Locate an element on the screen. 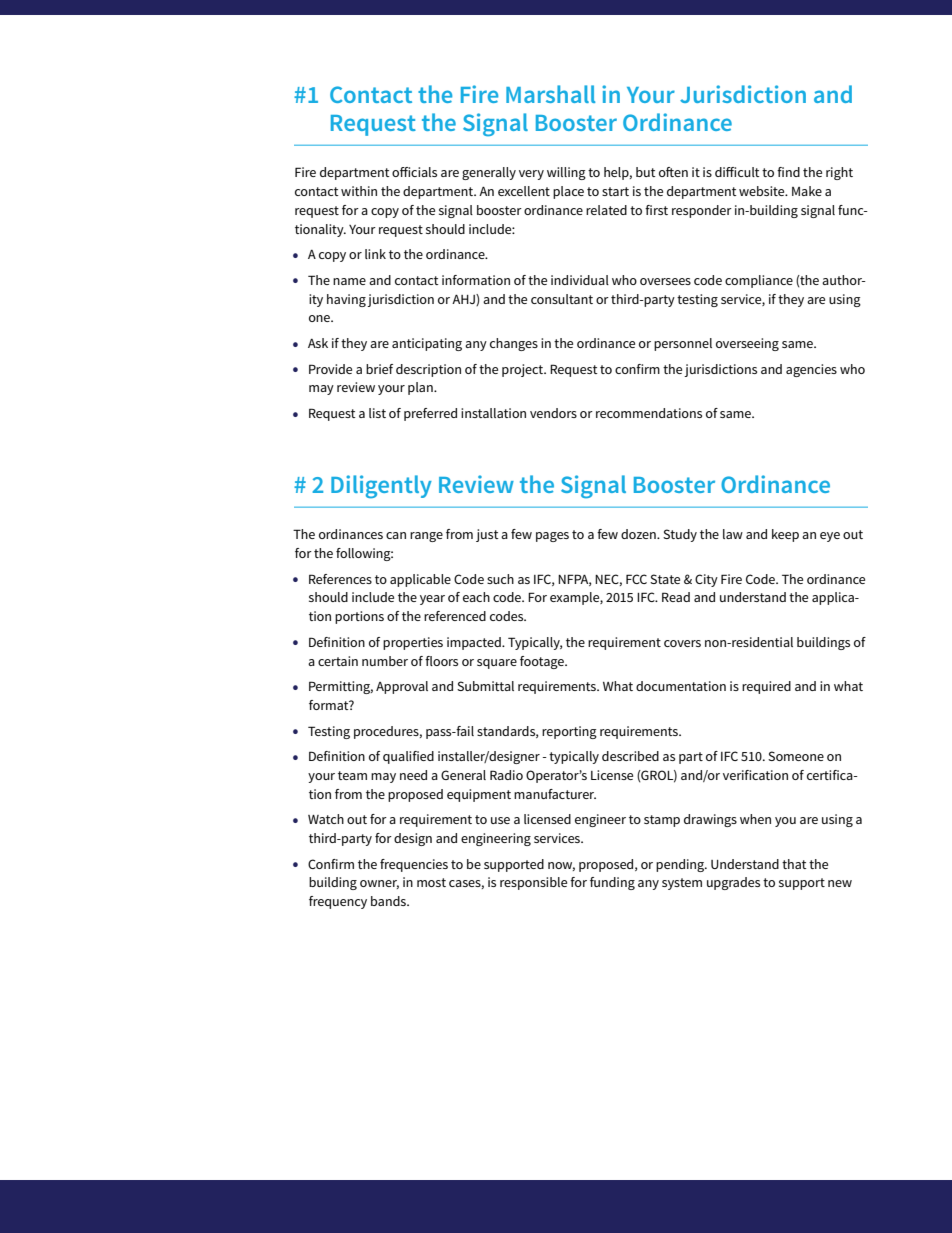 Image resolution: width=952 pixels, height=1233 pixels. Marshall is located at coordinates (550, 94).
